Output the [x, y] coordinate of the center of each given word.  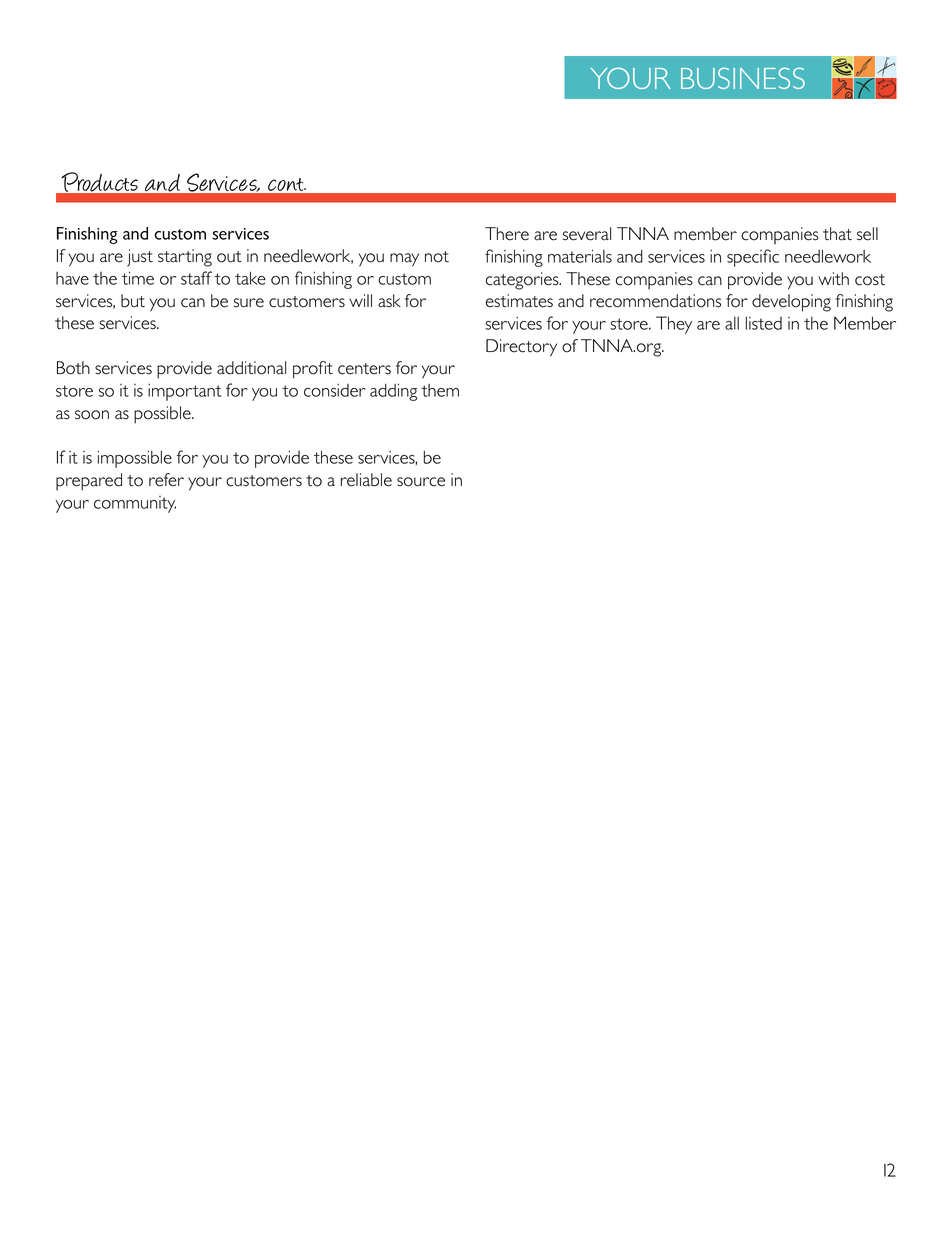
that [837, 234]
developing [791, 303]
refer [166, 480]
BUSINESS [743, 78]
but [133, 301]
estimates [519, 301]
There [507, 234]
